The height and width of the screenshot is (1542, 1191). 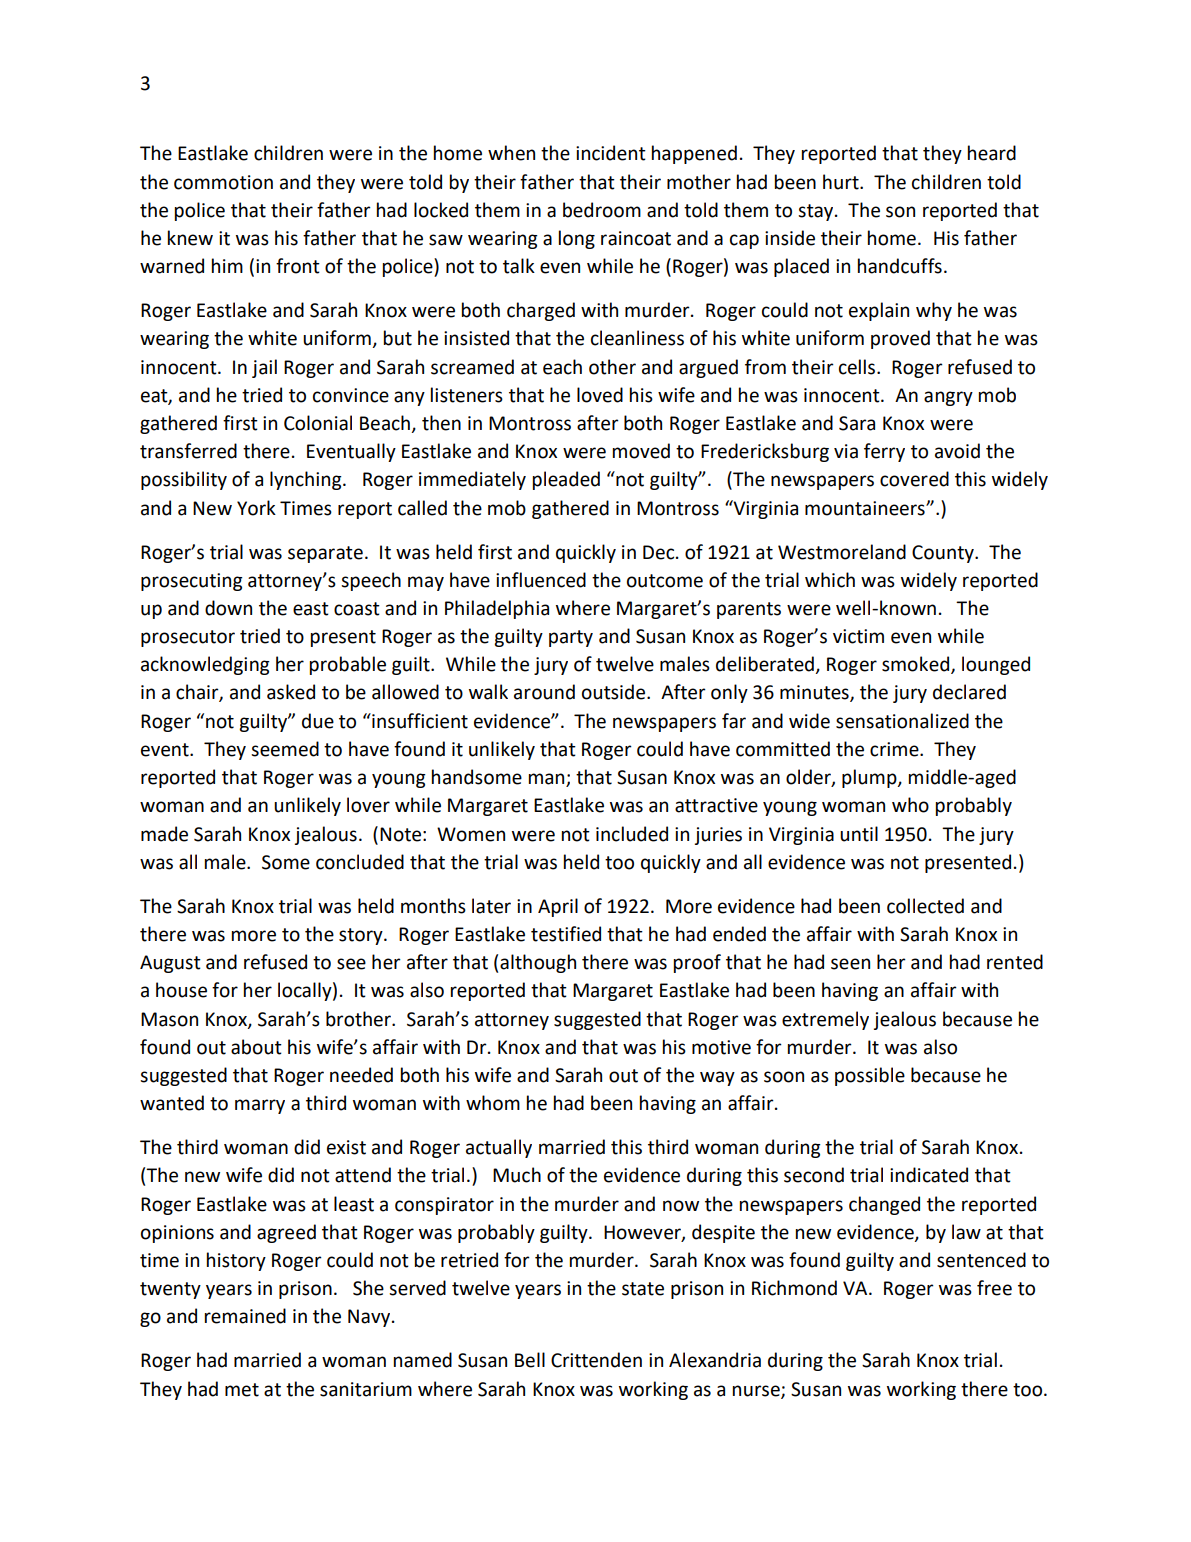 I want to click on included, so click(x=632, y=834).
